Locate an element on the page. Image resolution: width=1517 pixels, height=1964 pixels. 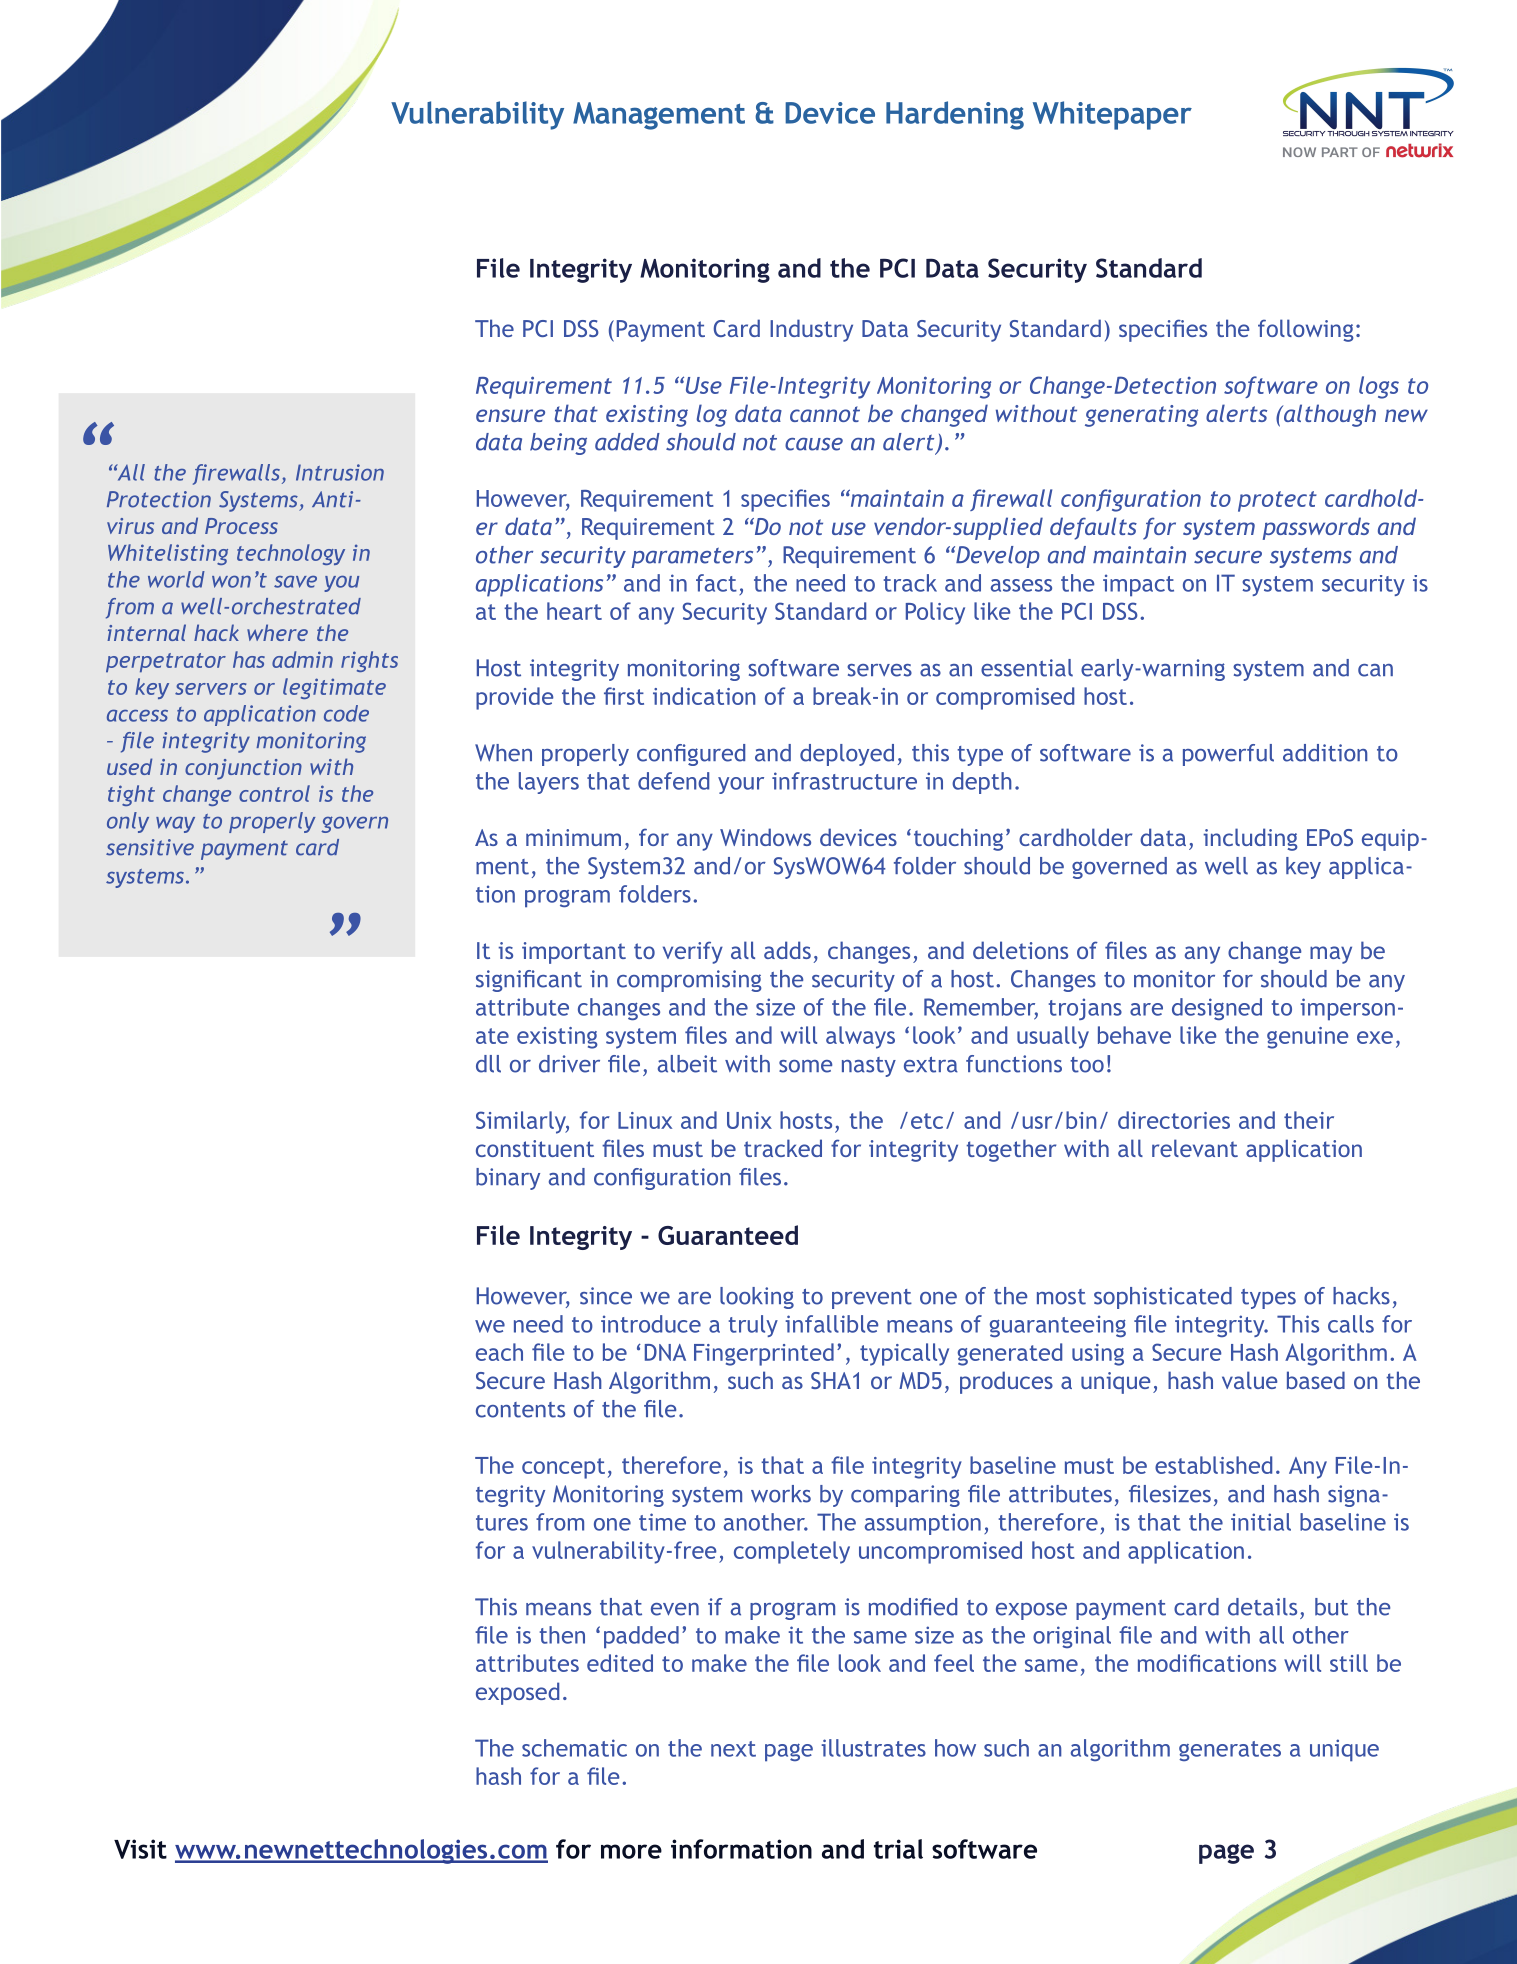
ensure is located at coordinates (510, 415).
